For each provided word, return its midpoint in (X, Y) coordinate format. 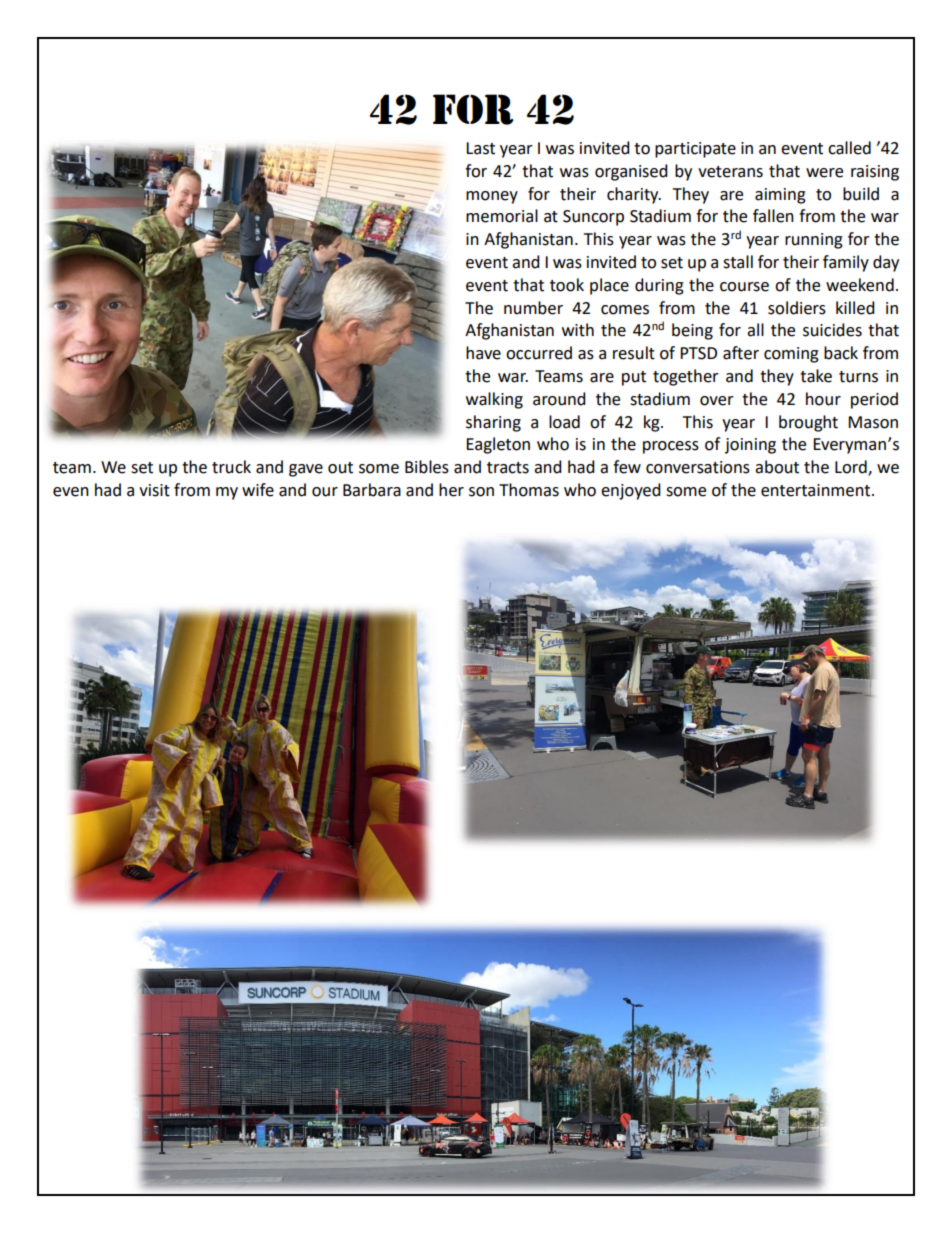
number (533, 308)
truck (231, 467)
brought (808, 423)
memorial (502, 216)
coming (791, 355)
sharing (493, 423)
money (492, 197)
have (483, 353)
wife (258, 490)
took (567, 285)
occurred (539, 353)
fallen (773, 216)
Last (480, 148)
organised (631, 172)
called (849, 148)
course (744, 287)
